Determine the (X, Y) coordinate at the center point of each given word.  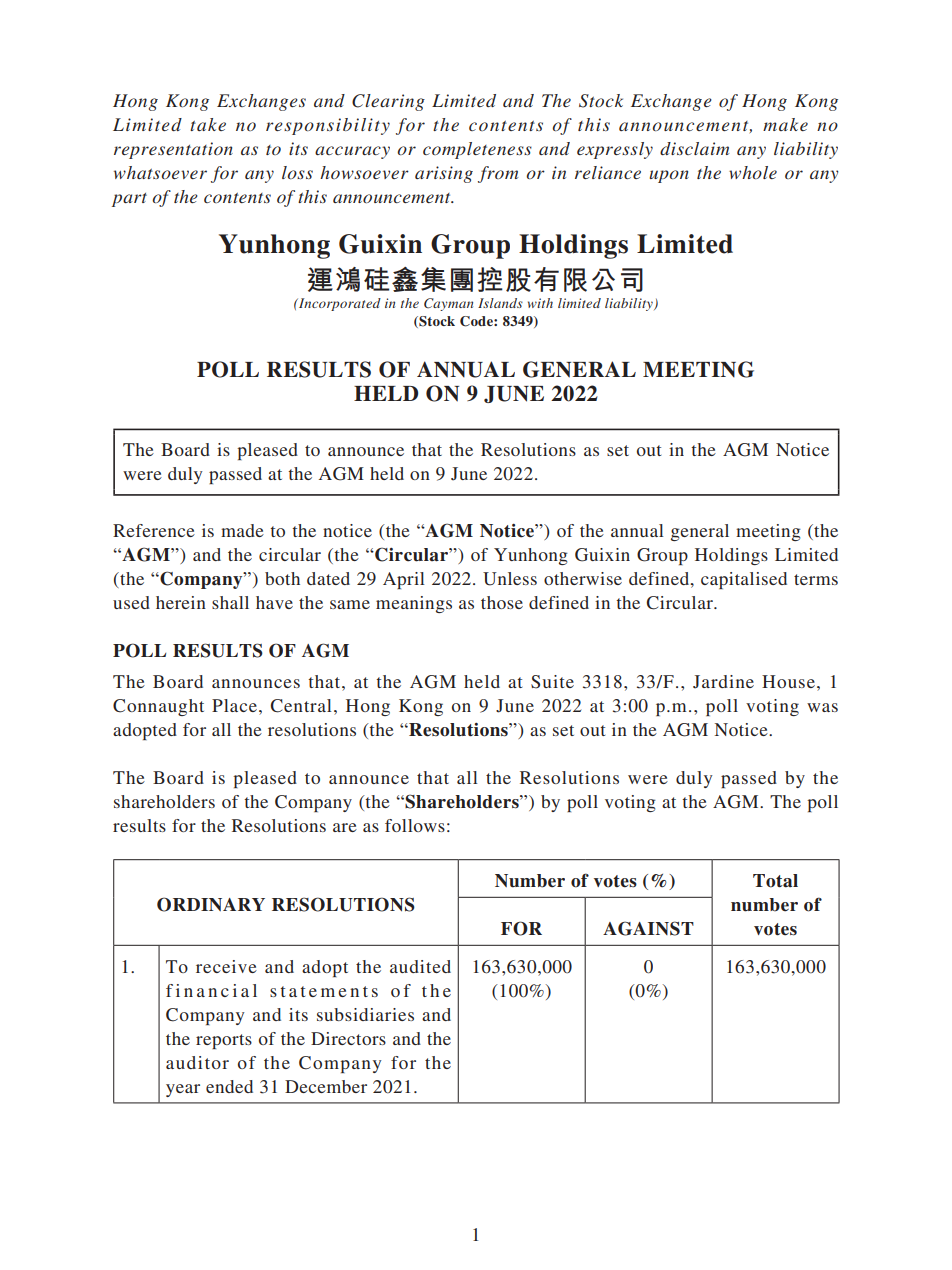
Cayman (448, 304)
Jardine (723, 682)
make (785, 124)
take (208, 124)
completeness (477, 150)
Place (234, 705)
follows (415, 825)
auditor (197, 1062)
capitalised (744, 580)
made (242, 530)
